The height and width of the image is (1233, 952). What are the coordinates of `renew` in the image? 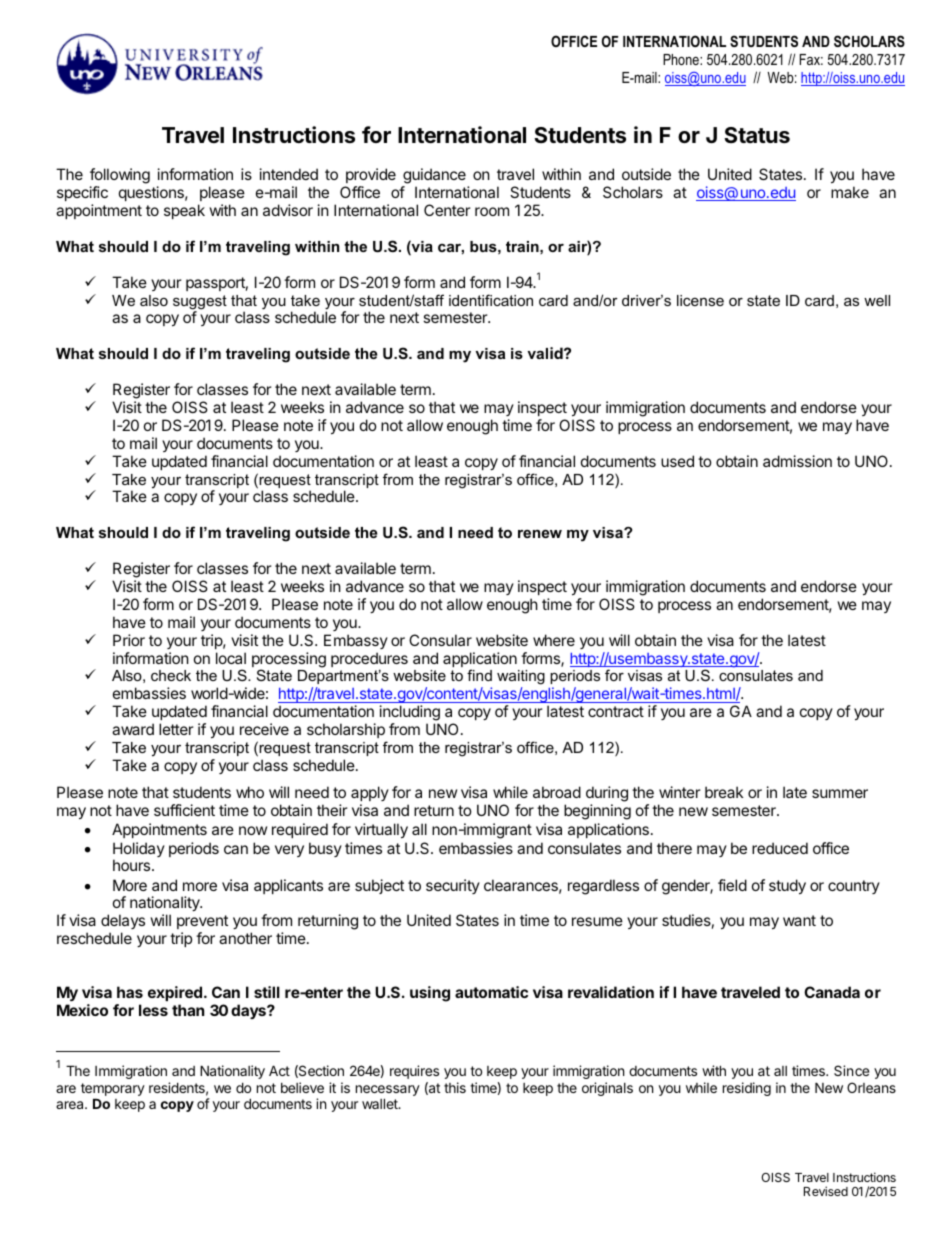 It's located at (540, 533).
